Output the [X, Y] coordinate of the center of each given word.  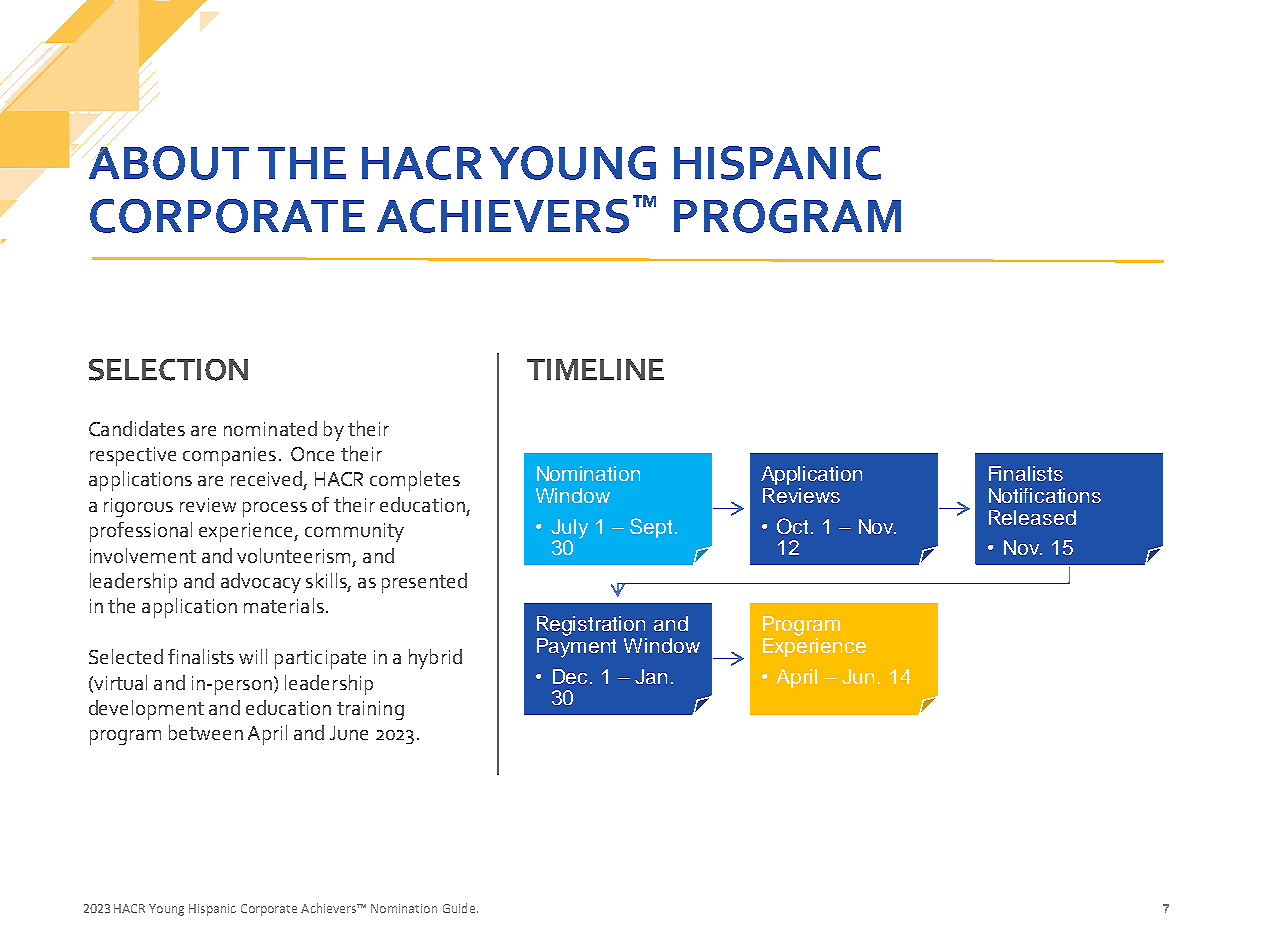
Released [1032, 517]
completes [415, 481]
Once [312, 454]
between [206, 732]
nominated [270, 428]
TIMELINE [595, 369]
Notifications [1045, 495]
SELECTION [168, 370]
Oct [794, 526]
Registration [591, 626]
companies [229, 456]
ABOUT [169, 163]
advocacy [261, 583]
